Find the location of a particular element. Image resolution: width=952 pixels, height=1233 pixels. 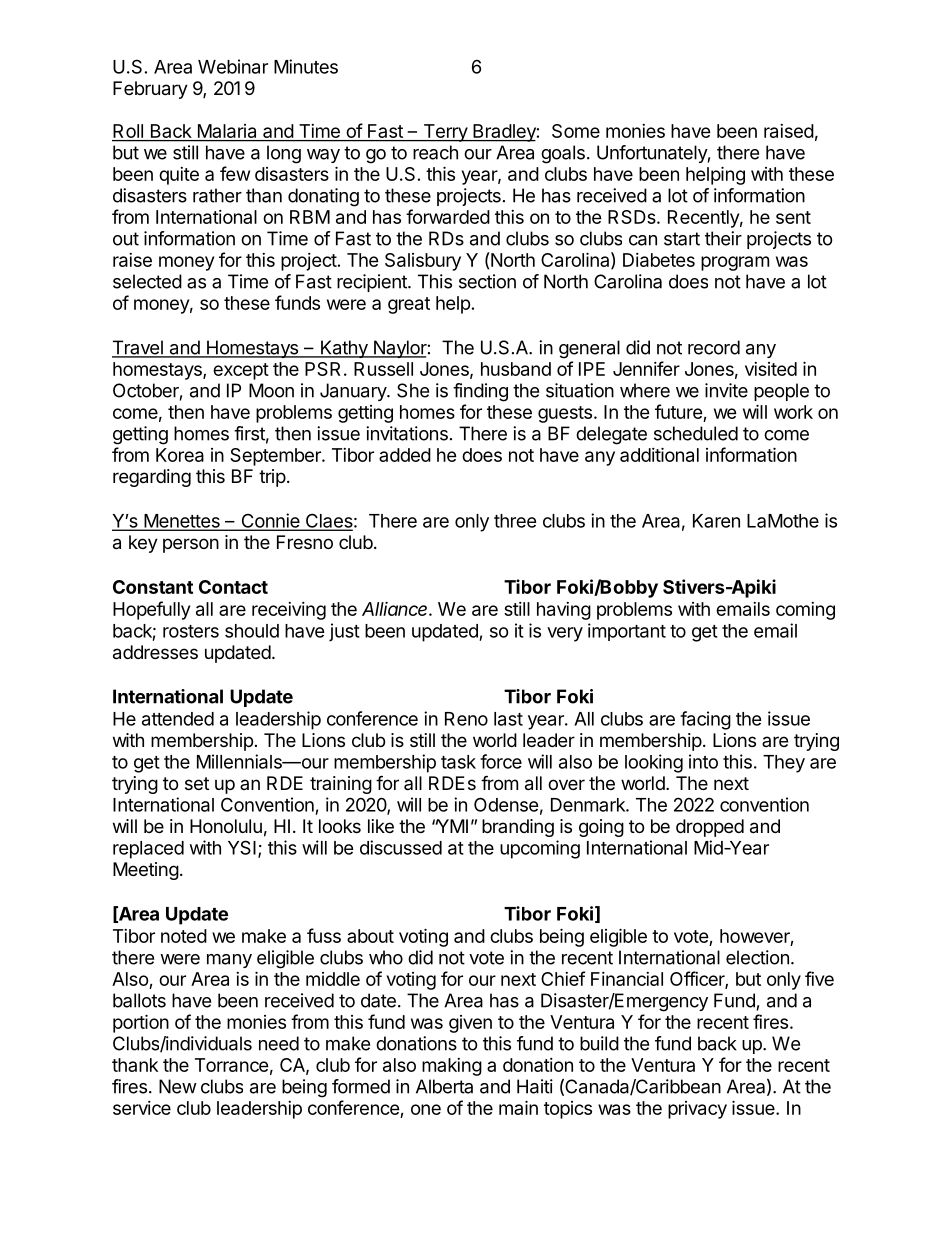

branding is located at coordinates (518, 828).
